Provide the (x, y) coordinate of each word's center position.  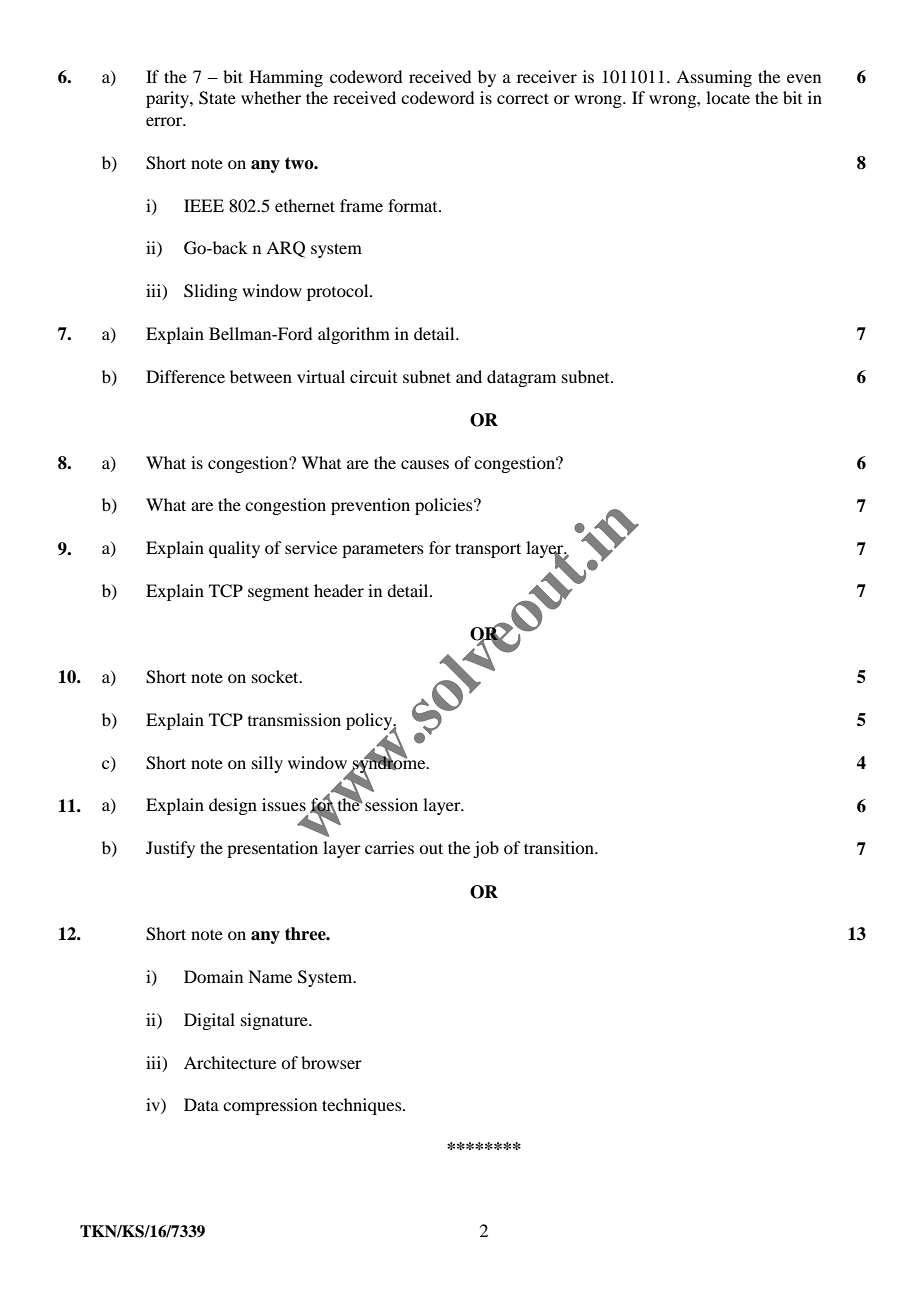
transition (560, 847)
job (486, 849)
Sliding (210, 292)
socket (276, 676)
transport (488, 550)
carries (389, 847)
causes (425, 464)
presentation (272, 849)
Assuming (714, 78)
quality (234, 549)
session (391, 804)
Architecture (230, 1062)
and (469, 376)
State (217, 98)
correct (523, 98)
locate (728, 97)
